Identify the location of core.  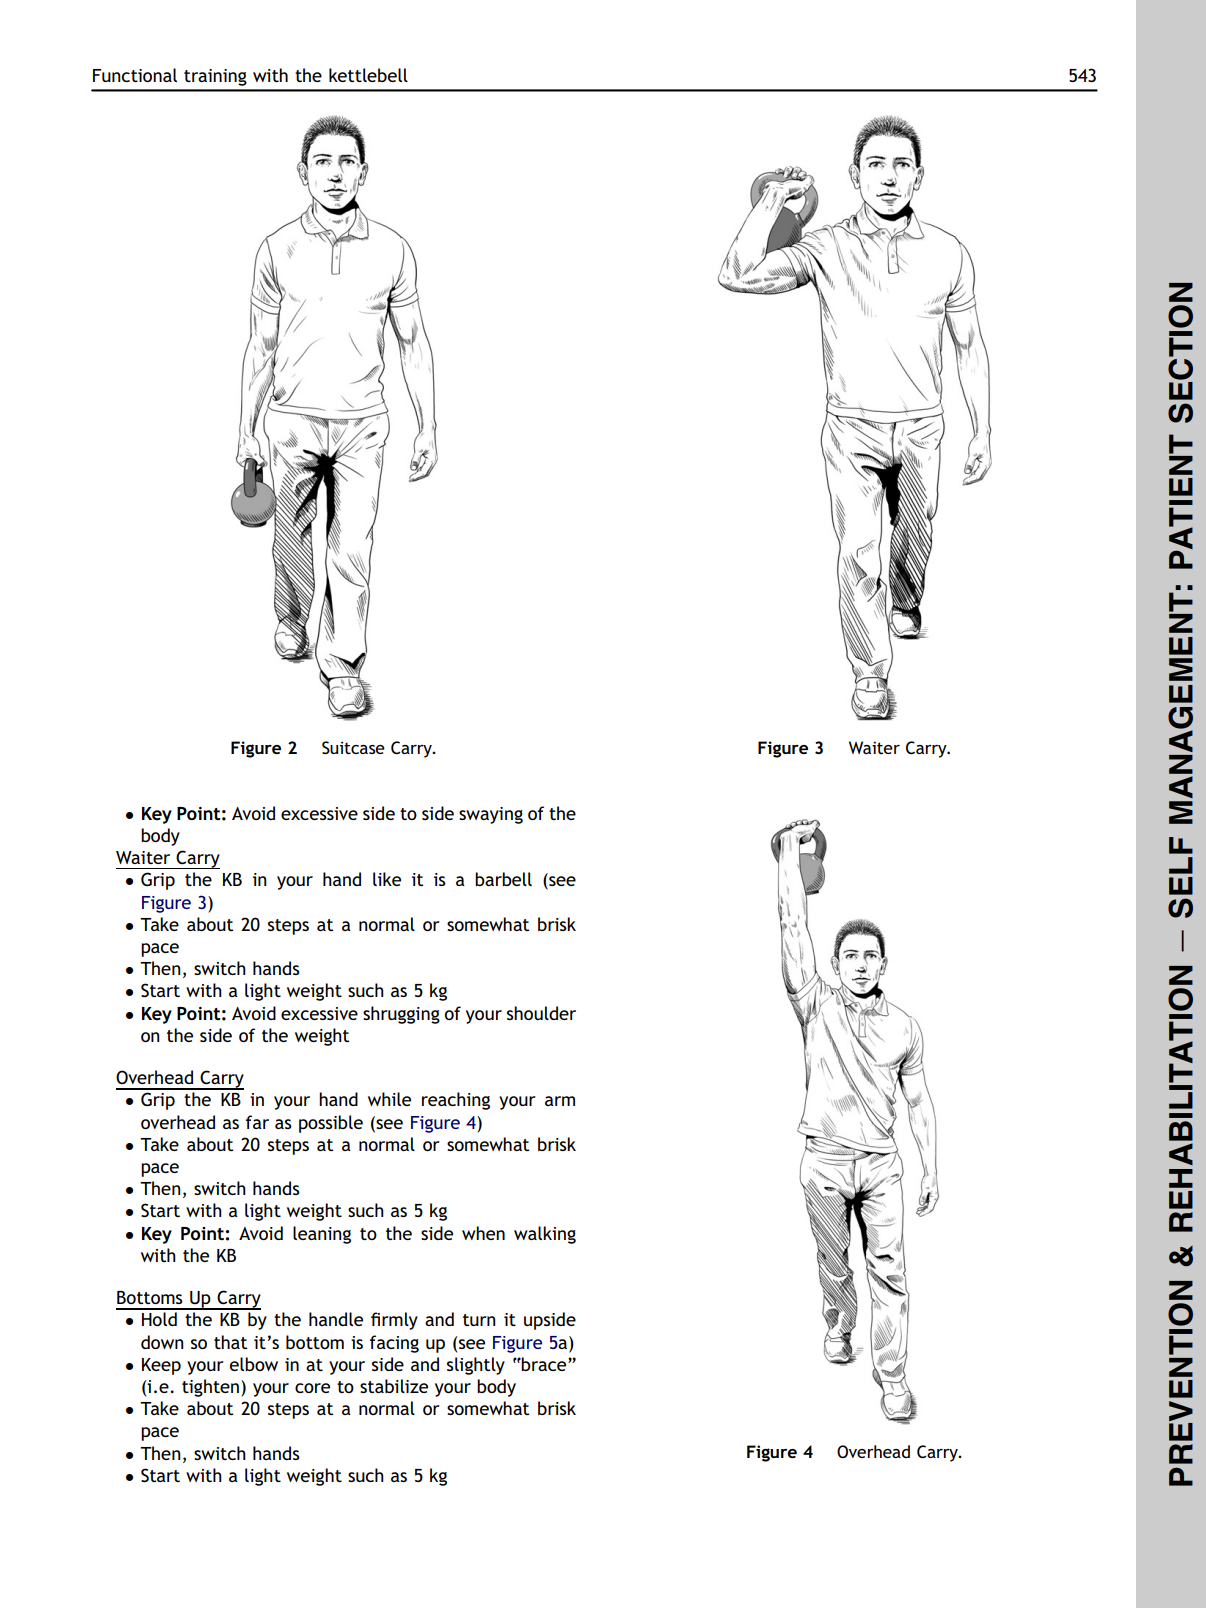
(312, 1388).
